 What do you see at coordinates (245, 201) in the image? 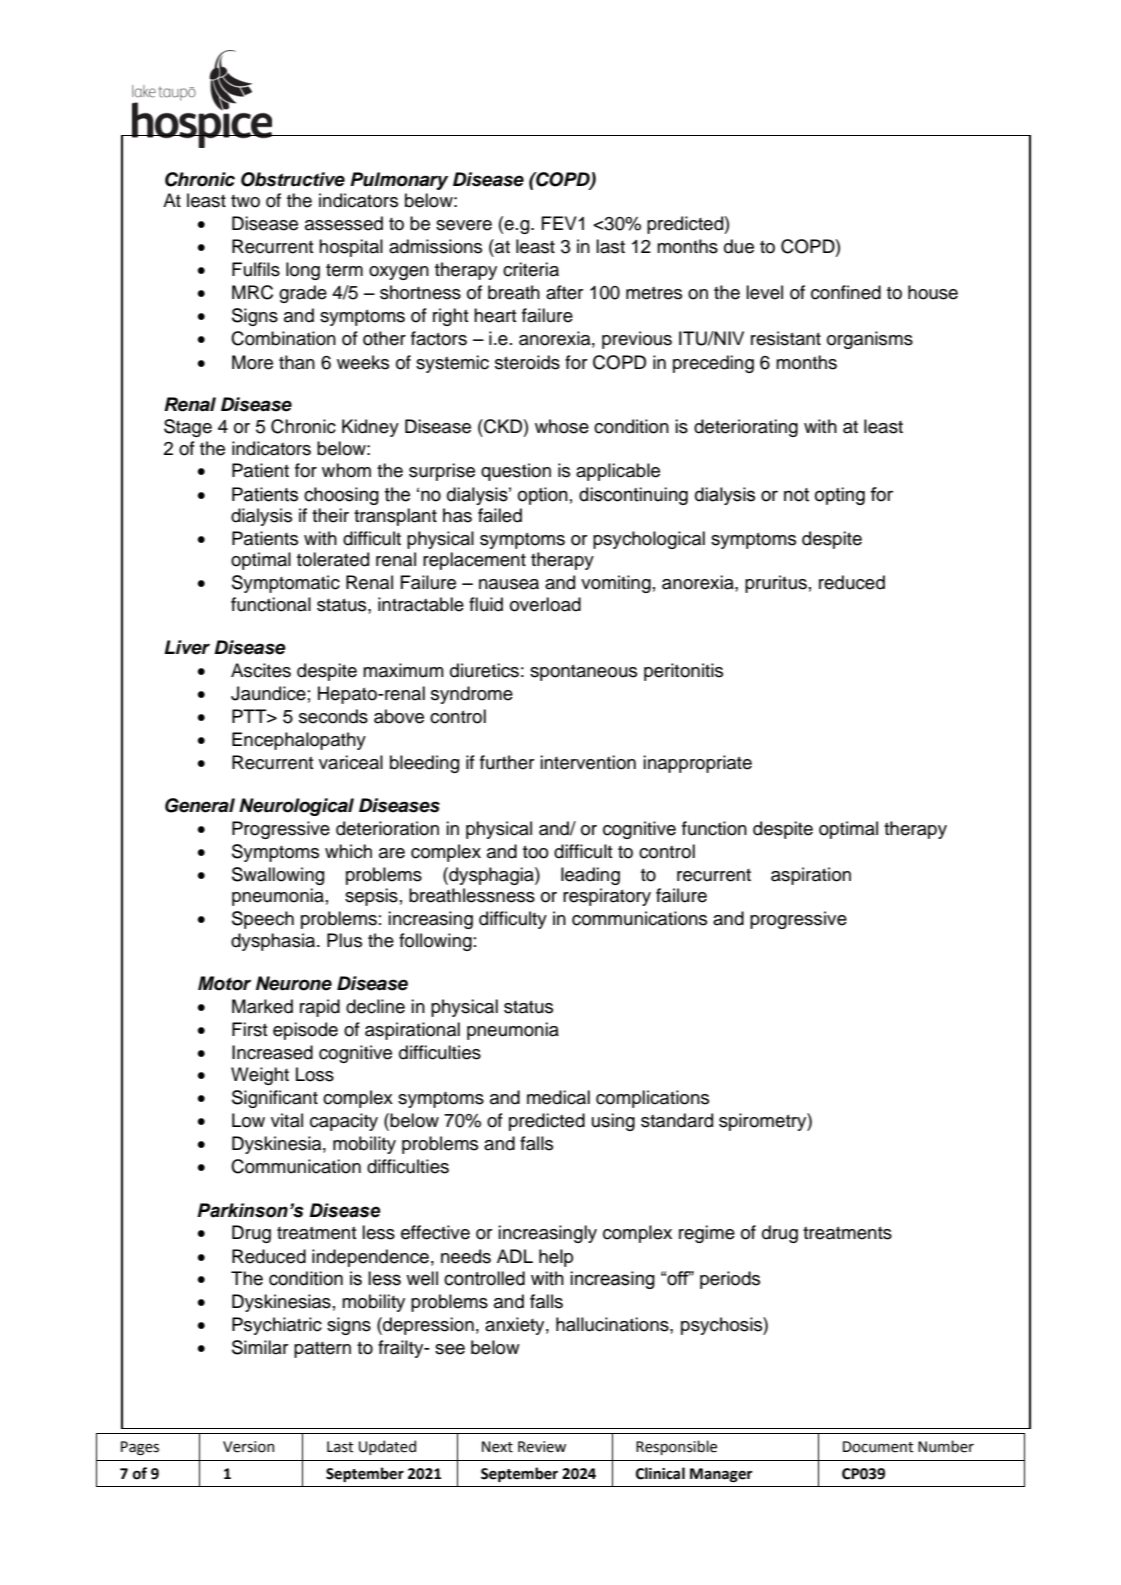
I see `two` at bounding box center [245, 201].
